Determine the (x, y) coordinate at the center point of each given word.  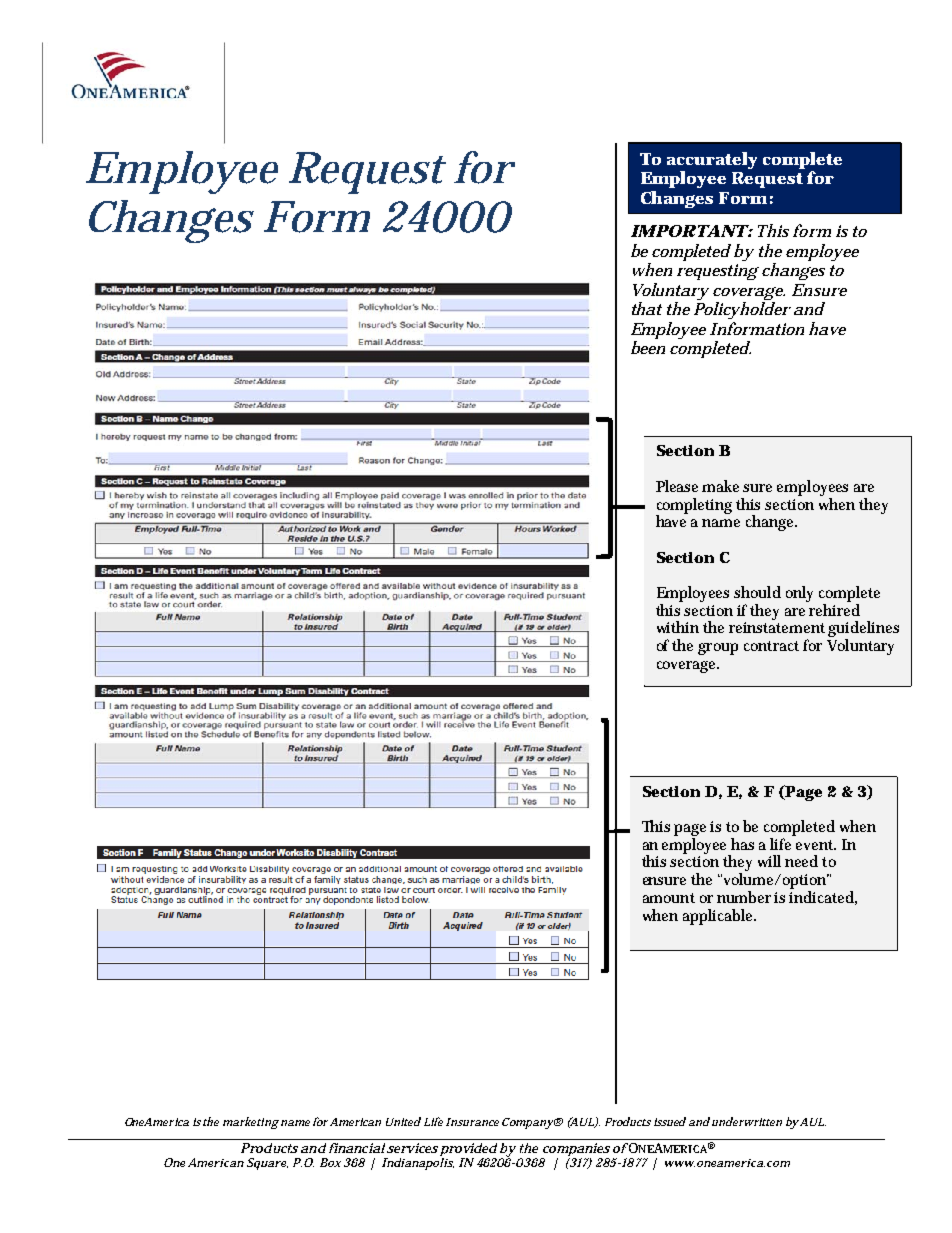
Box (330, 1162)
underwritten (747, 1121)
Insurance (472, 1122)
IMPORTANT (689, 231)
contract (771, 646)
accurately (712, 162)
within (678, 627)
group (718, 649)
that (647, 308)
